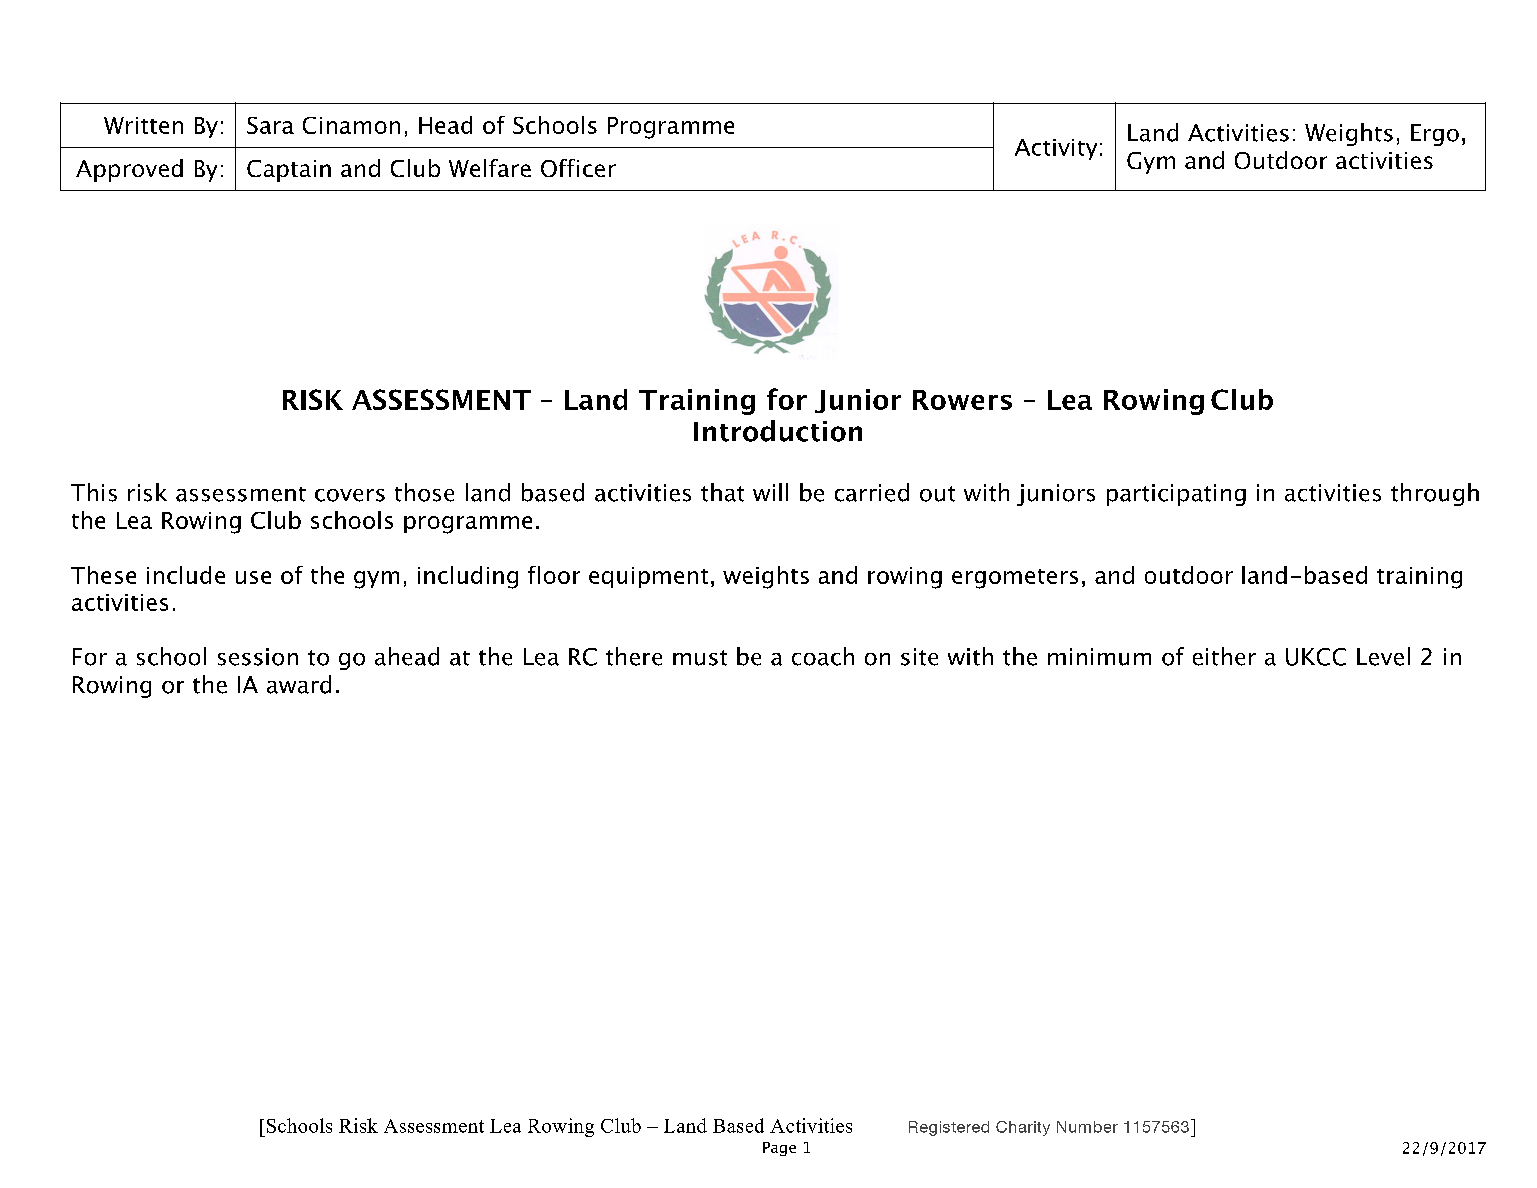 The width and height of the screenshot is (1537, 1188). What do you see at coordinates (578, 168) in the screenshot?
I see `Officer` at bounding box center [578, 168].
